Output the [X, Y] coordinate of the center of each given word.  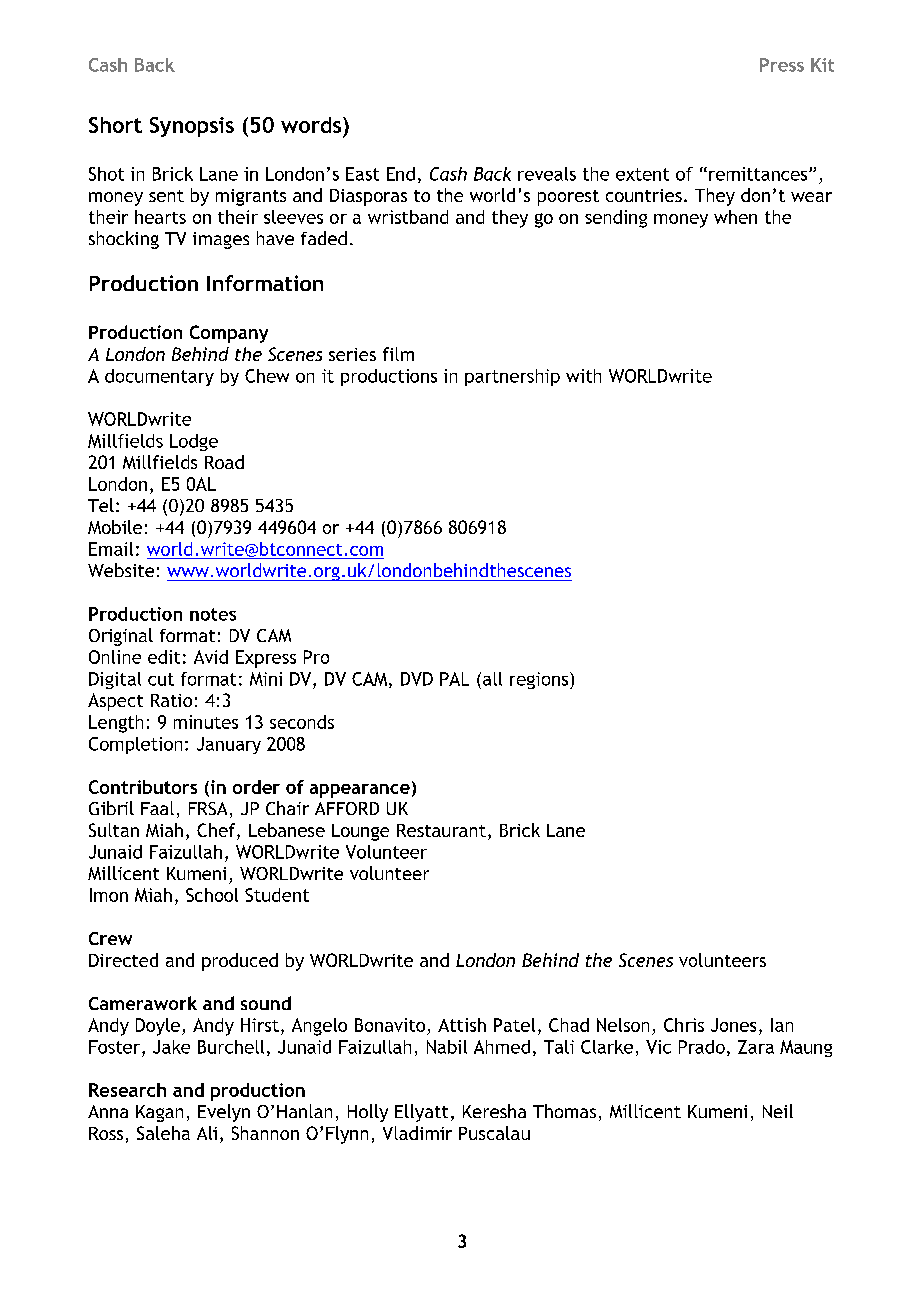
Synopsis [192, 127]
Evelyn [224, 1113]
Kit [822, 65]
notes [213, 614]
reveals [547, 174]
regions [540, 680]
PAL [454, 679]
